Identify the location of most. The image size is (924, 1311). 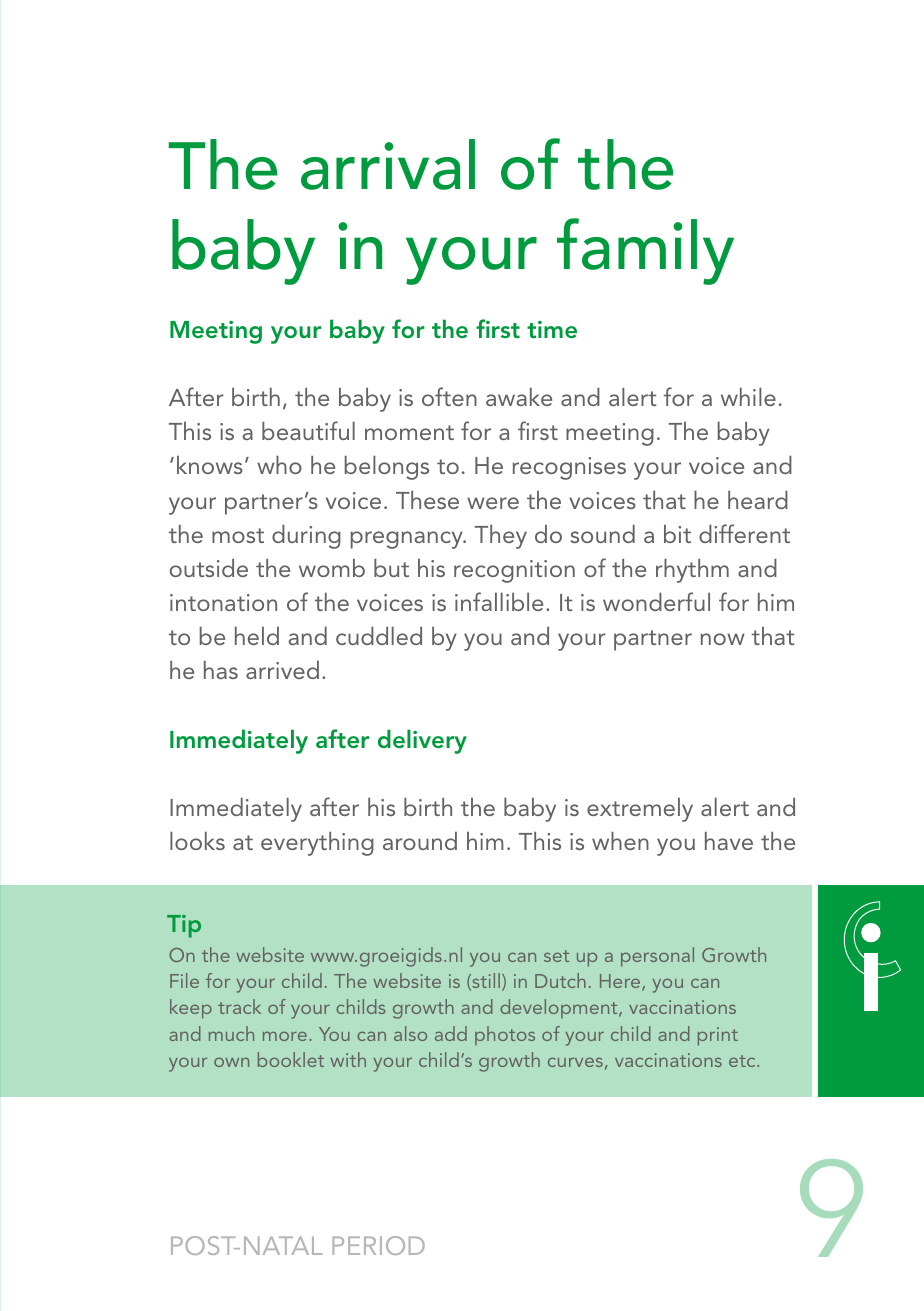
(238, 535).
